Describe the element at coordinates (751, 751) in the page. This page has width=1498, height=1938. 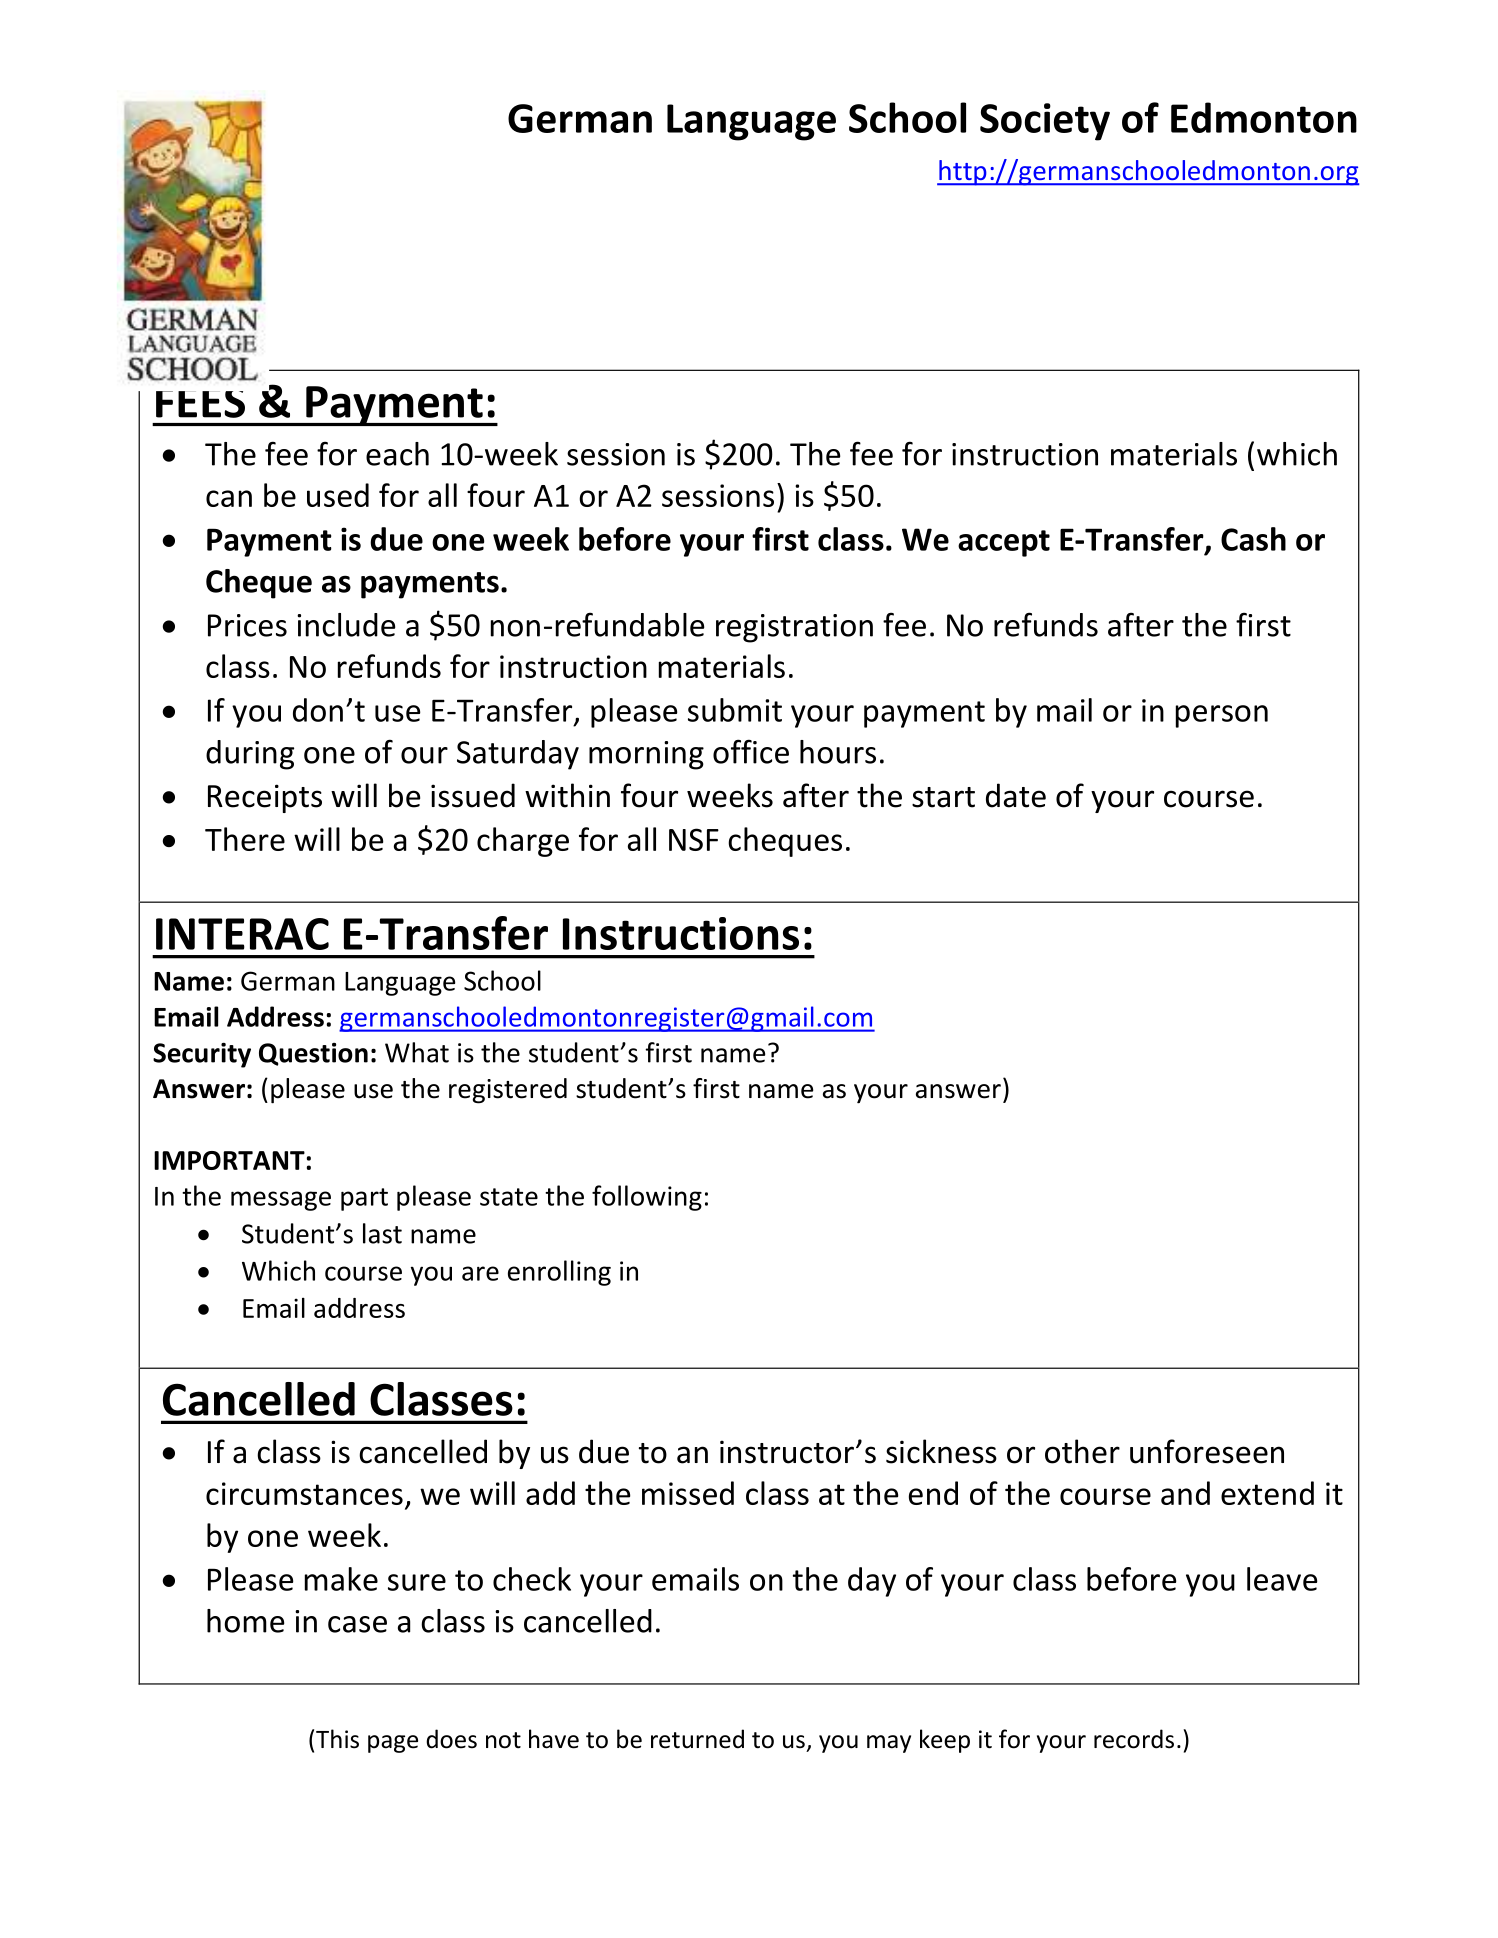
I see `office` at that location.
